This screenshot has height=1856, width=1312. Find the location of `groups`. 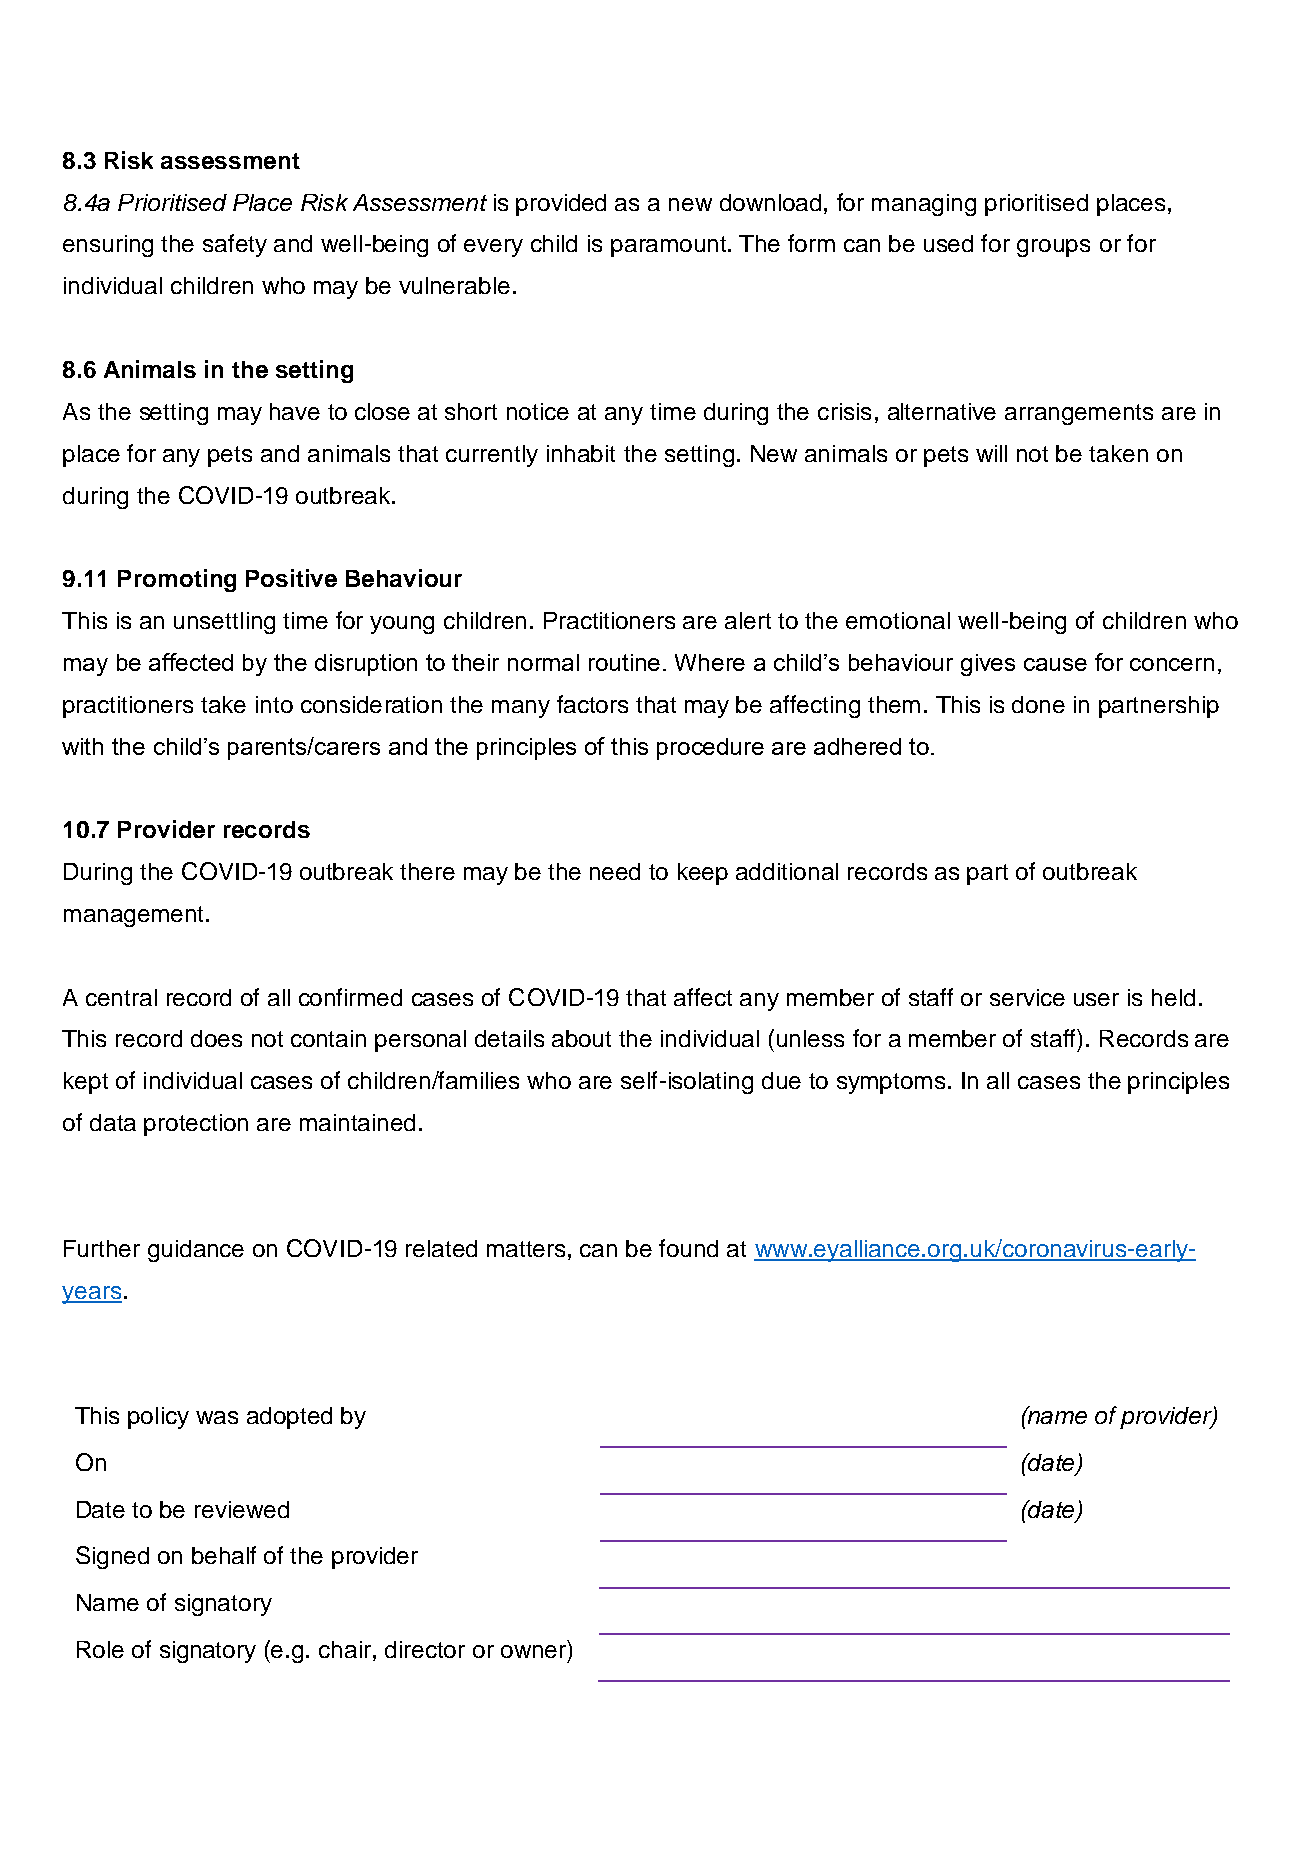

groups is located at coordinates (1053, 248).
